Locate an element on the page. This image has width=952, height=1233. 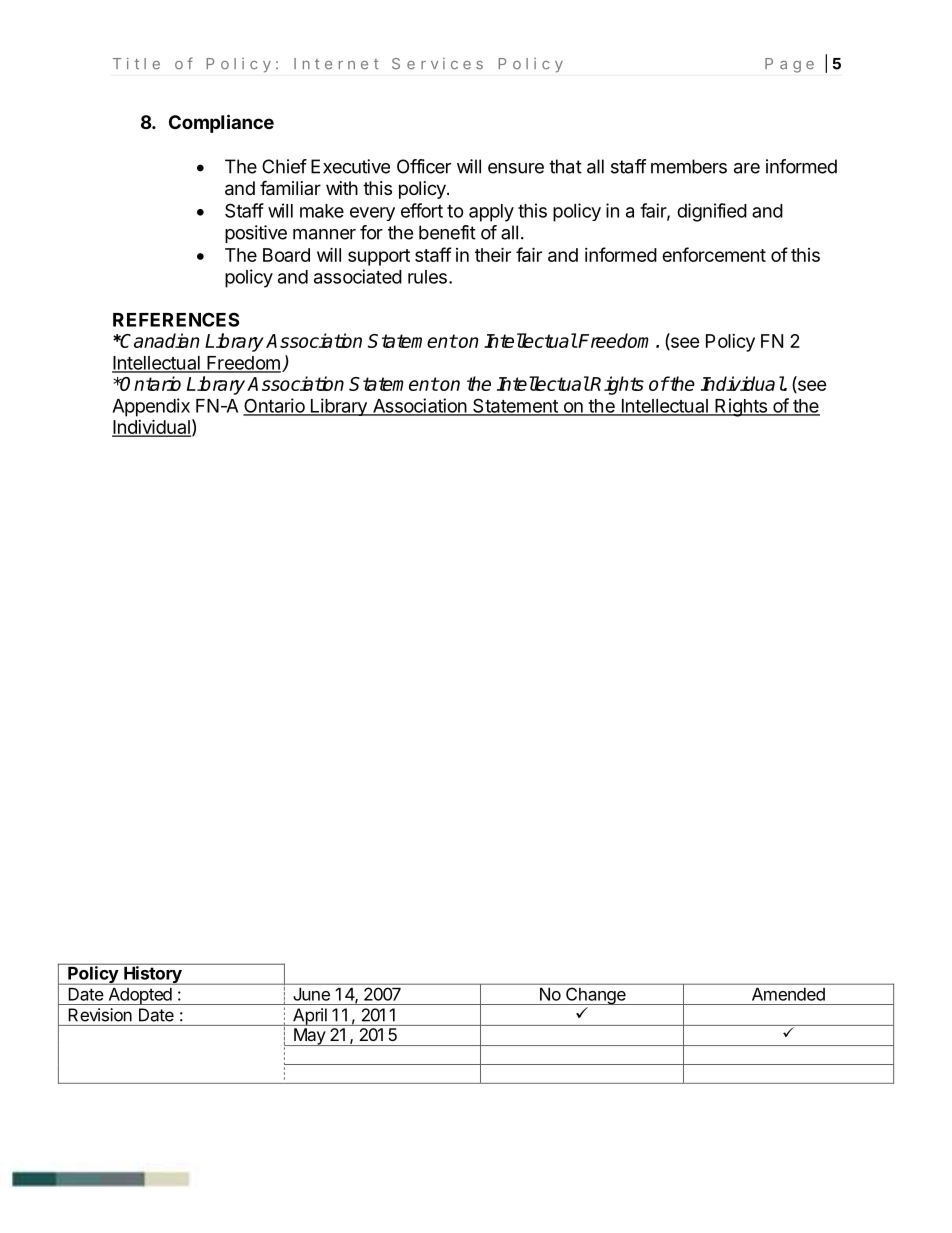
Officer is located at coordinates (424, 166).
